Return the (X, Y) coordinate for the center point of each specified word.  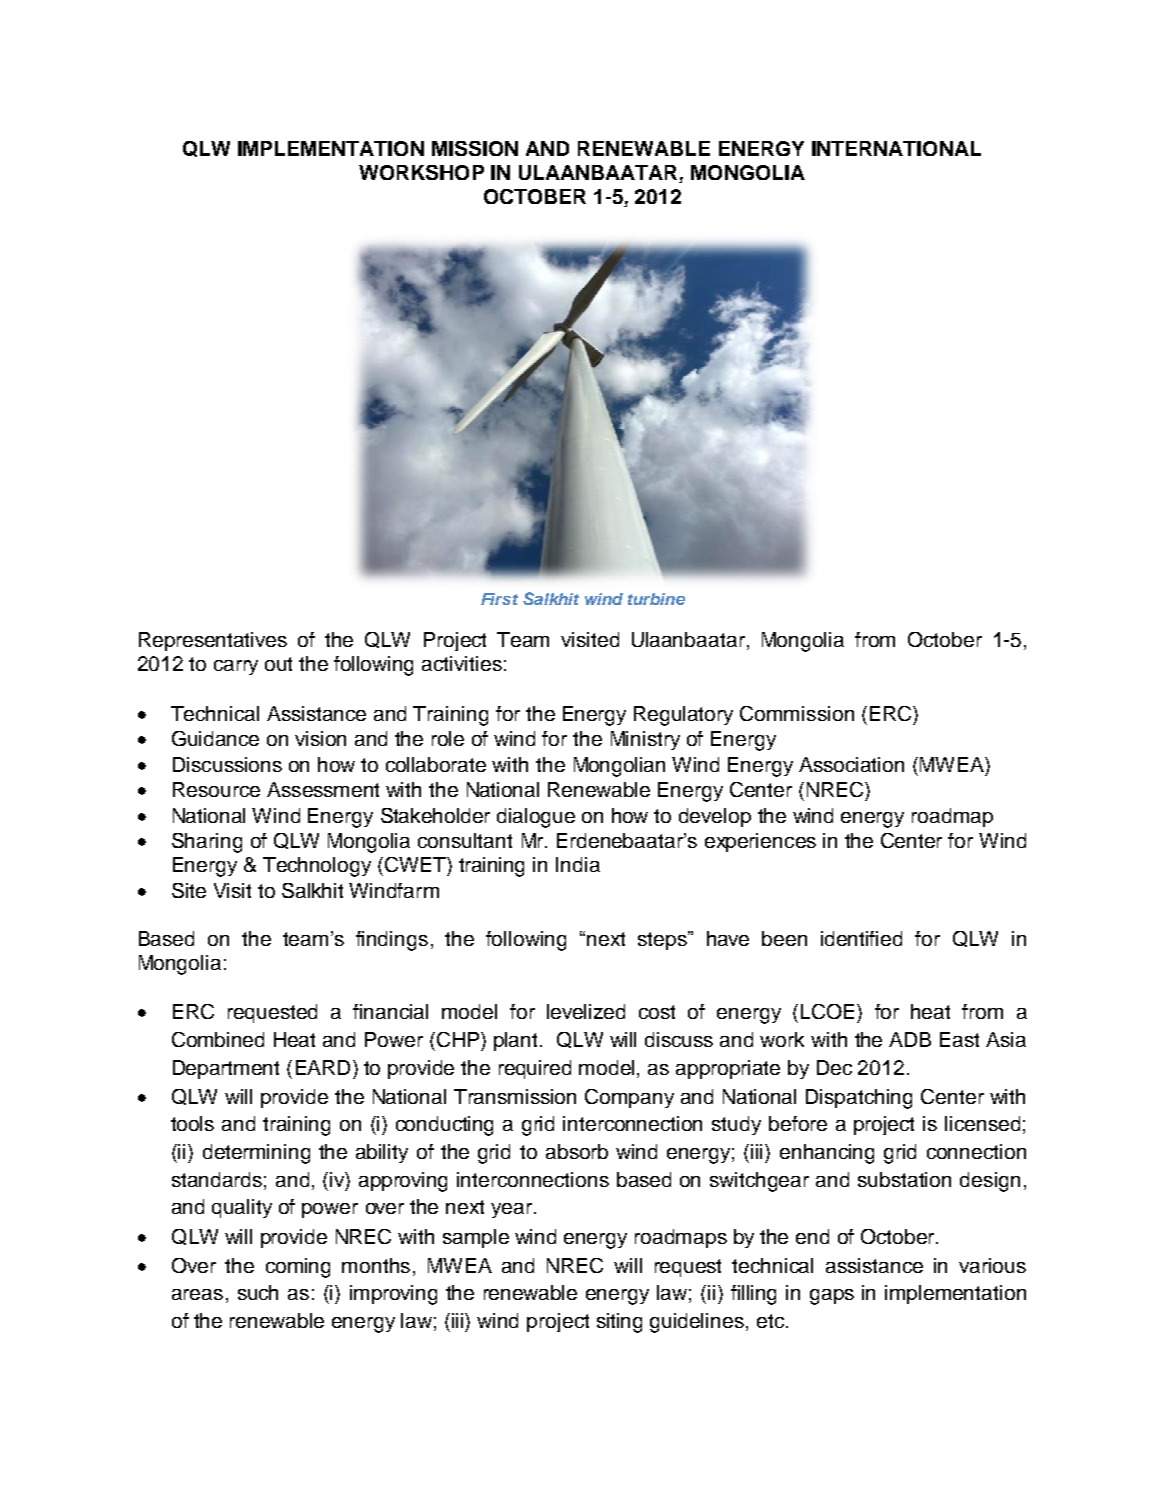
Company (629, 1098)
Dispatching (859, 1099)
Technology (317, 867)
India (578, 864)
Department (226, 1069)
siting (619, 1323)
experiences (760, 842)
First (499, 599)
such (258, 1292)
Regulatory (683, 716)
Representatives (213, 641)
